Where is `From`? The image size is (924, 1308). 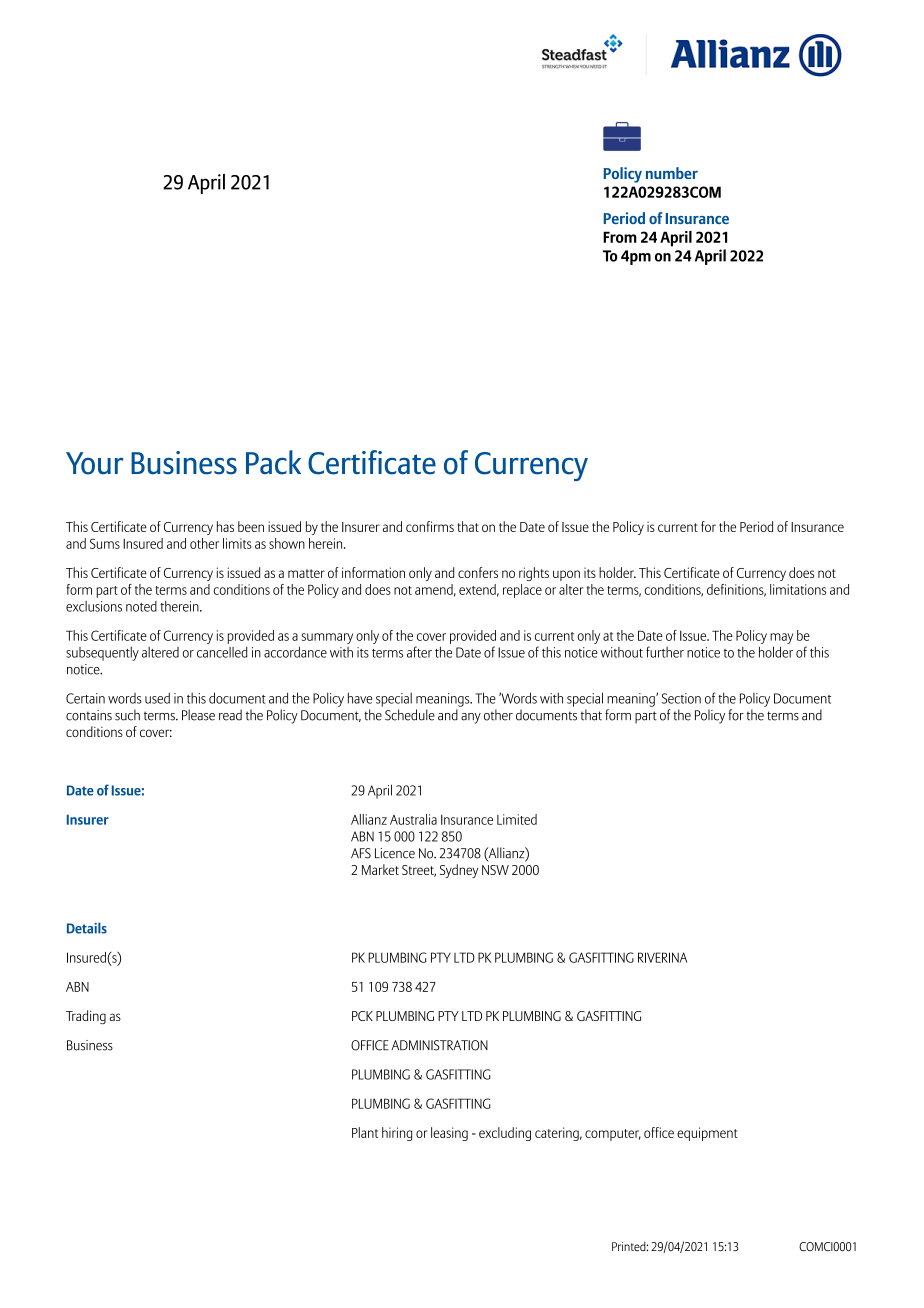
From is located at coordinates (620, 237).
